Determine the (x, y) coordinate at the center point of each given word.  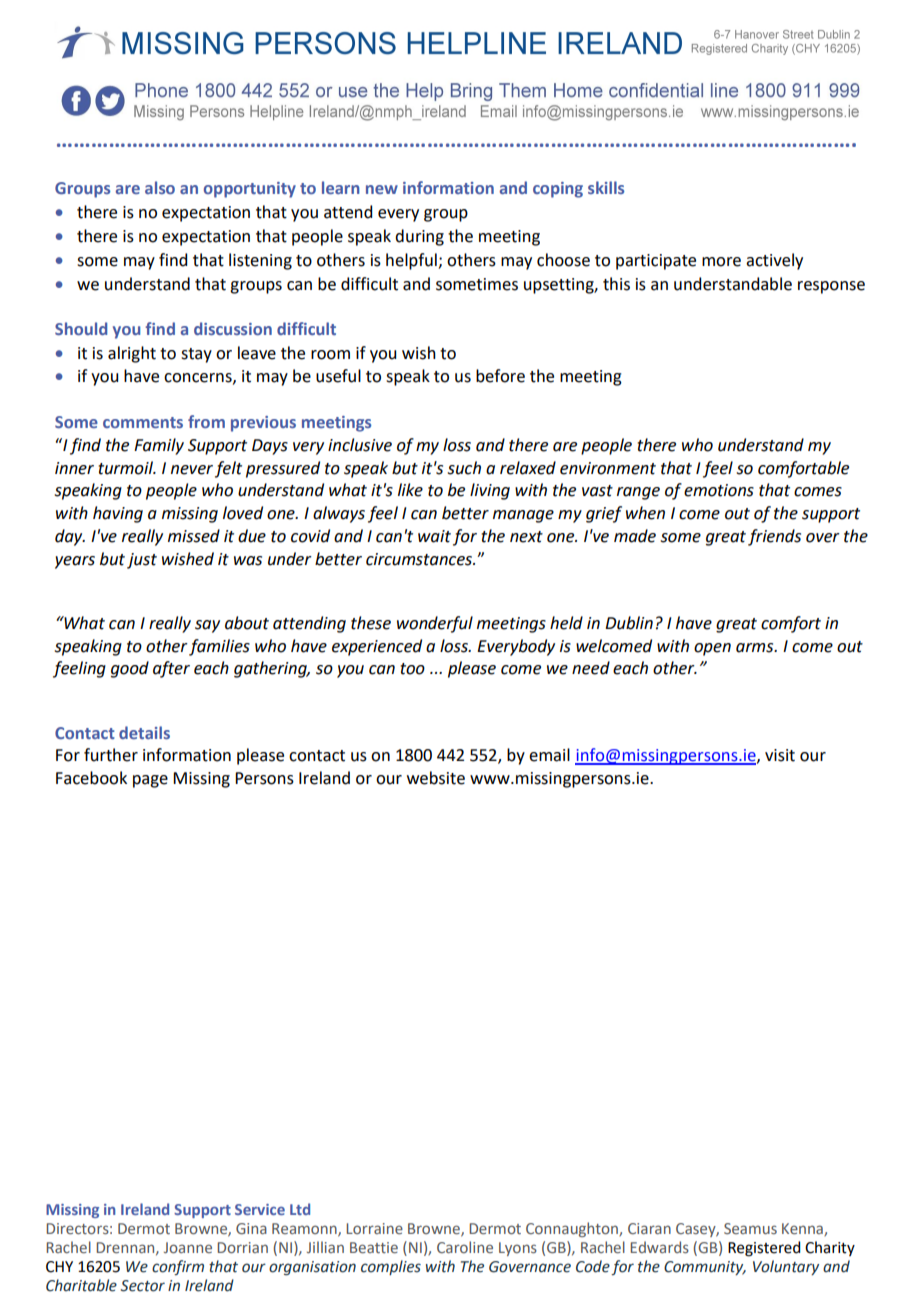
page (150, 781)
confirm (178, 1267)
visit (780, 755)
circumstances (420, 559)
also (160, 187)
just (142, 561)
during (419, 237)
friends (774, 537)
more (721, 262)
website (436, 778)
